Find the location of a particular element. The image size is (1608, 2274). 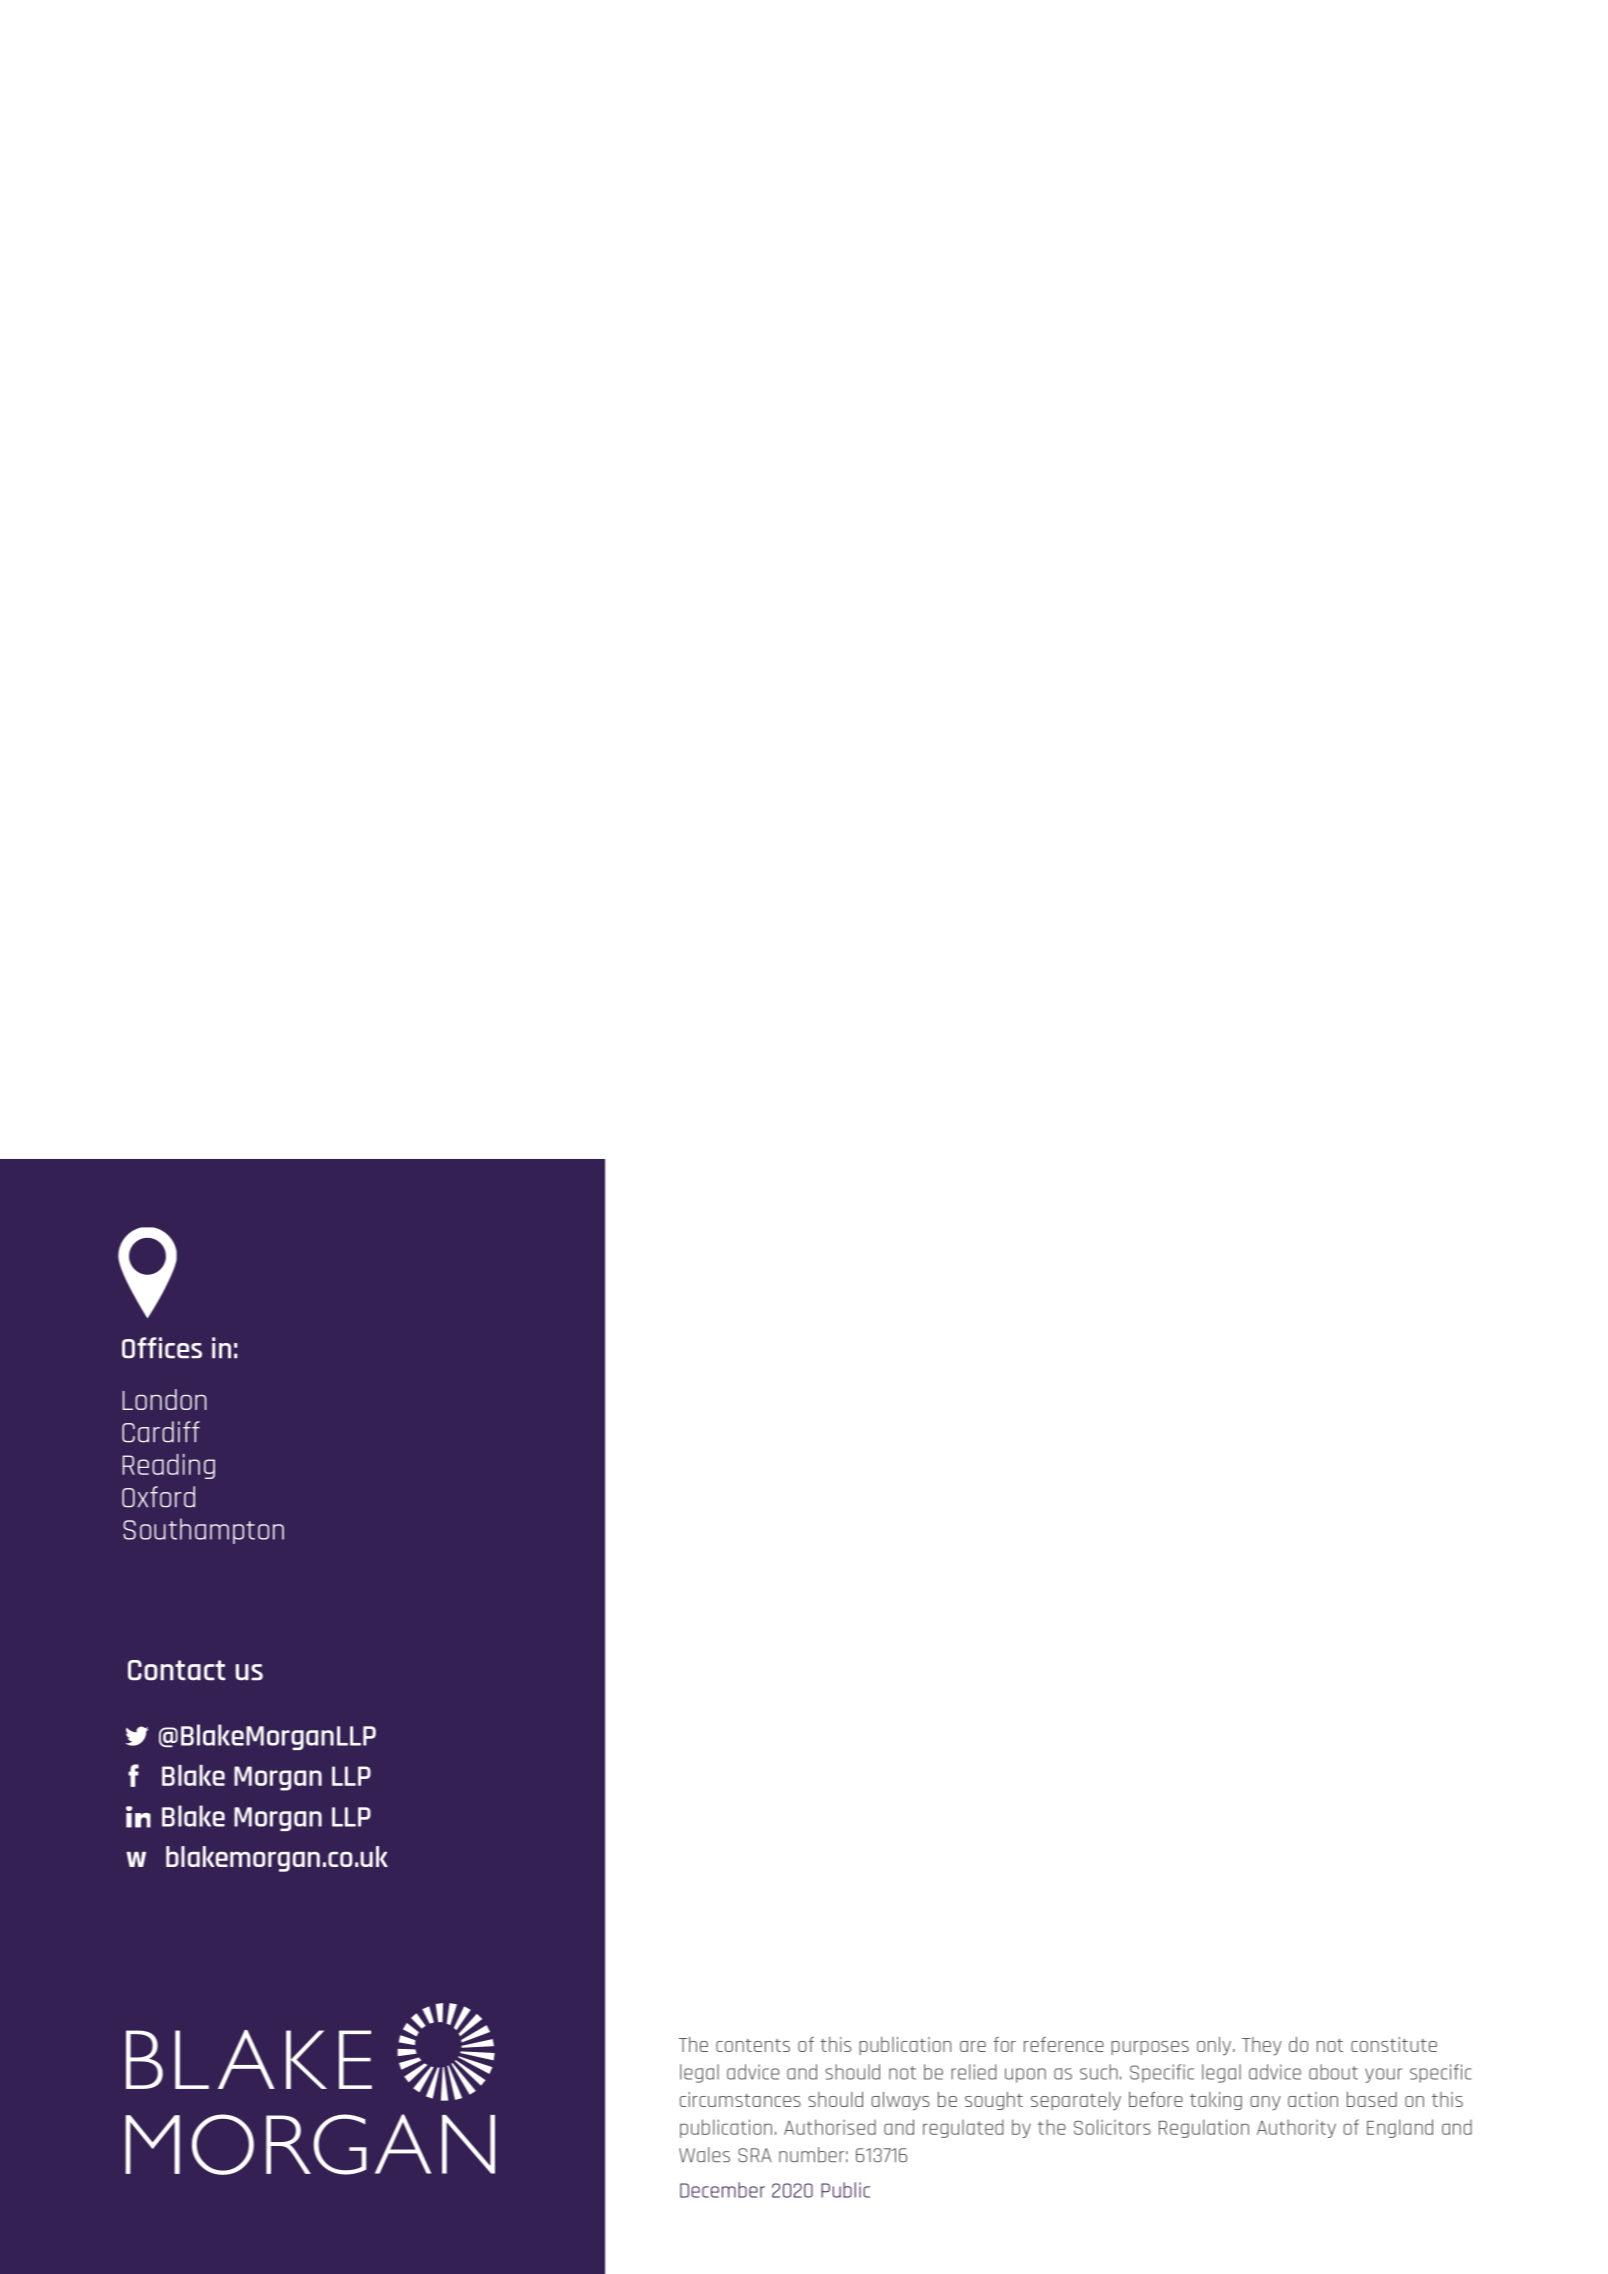

SRA is located at coordinates (754, 2155).
